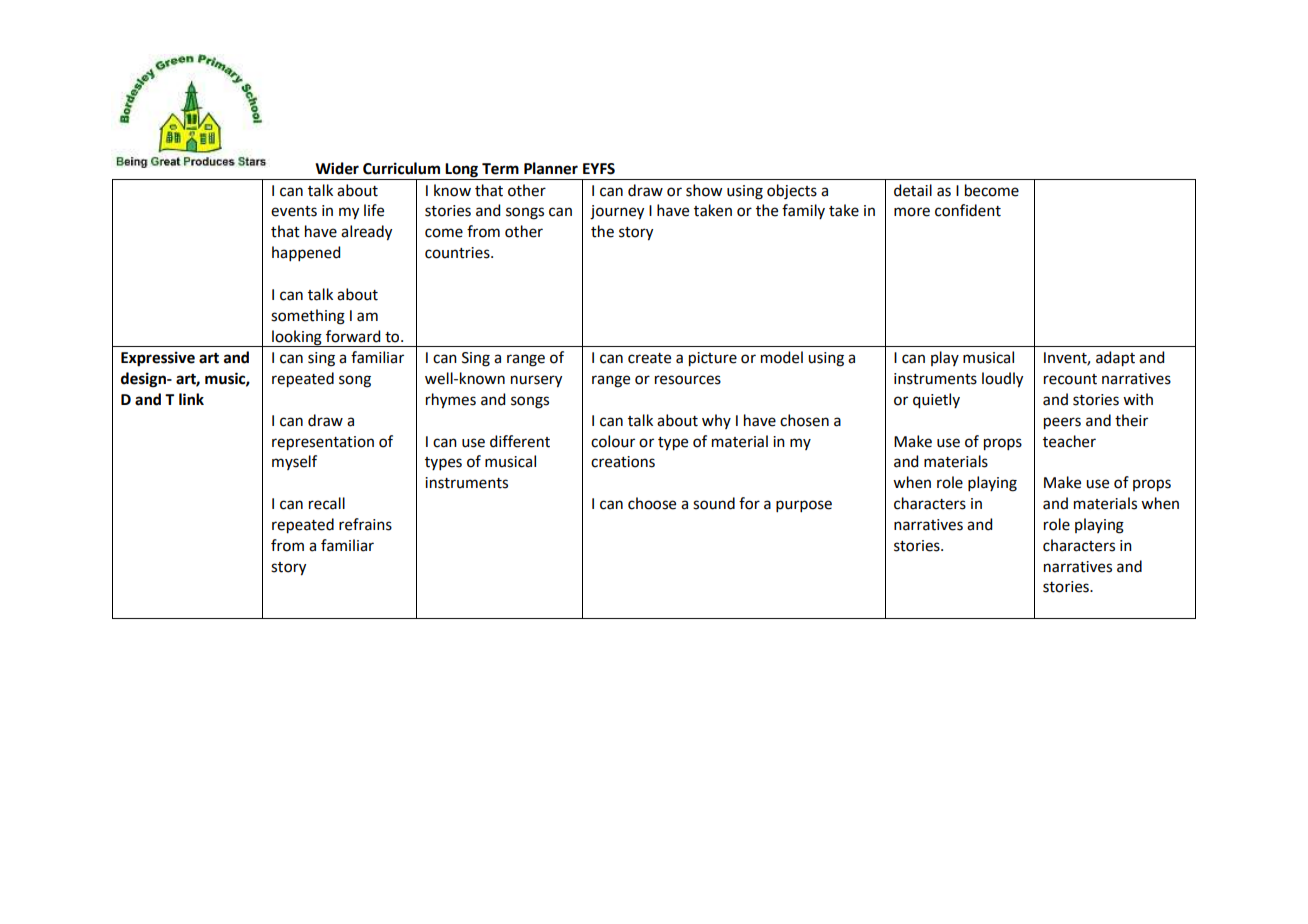 This image has width=1308, height=924. I want to click on looking, so click(297, 338).
